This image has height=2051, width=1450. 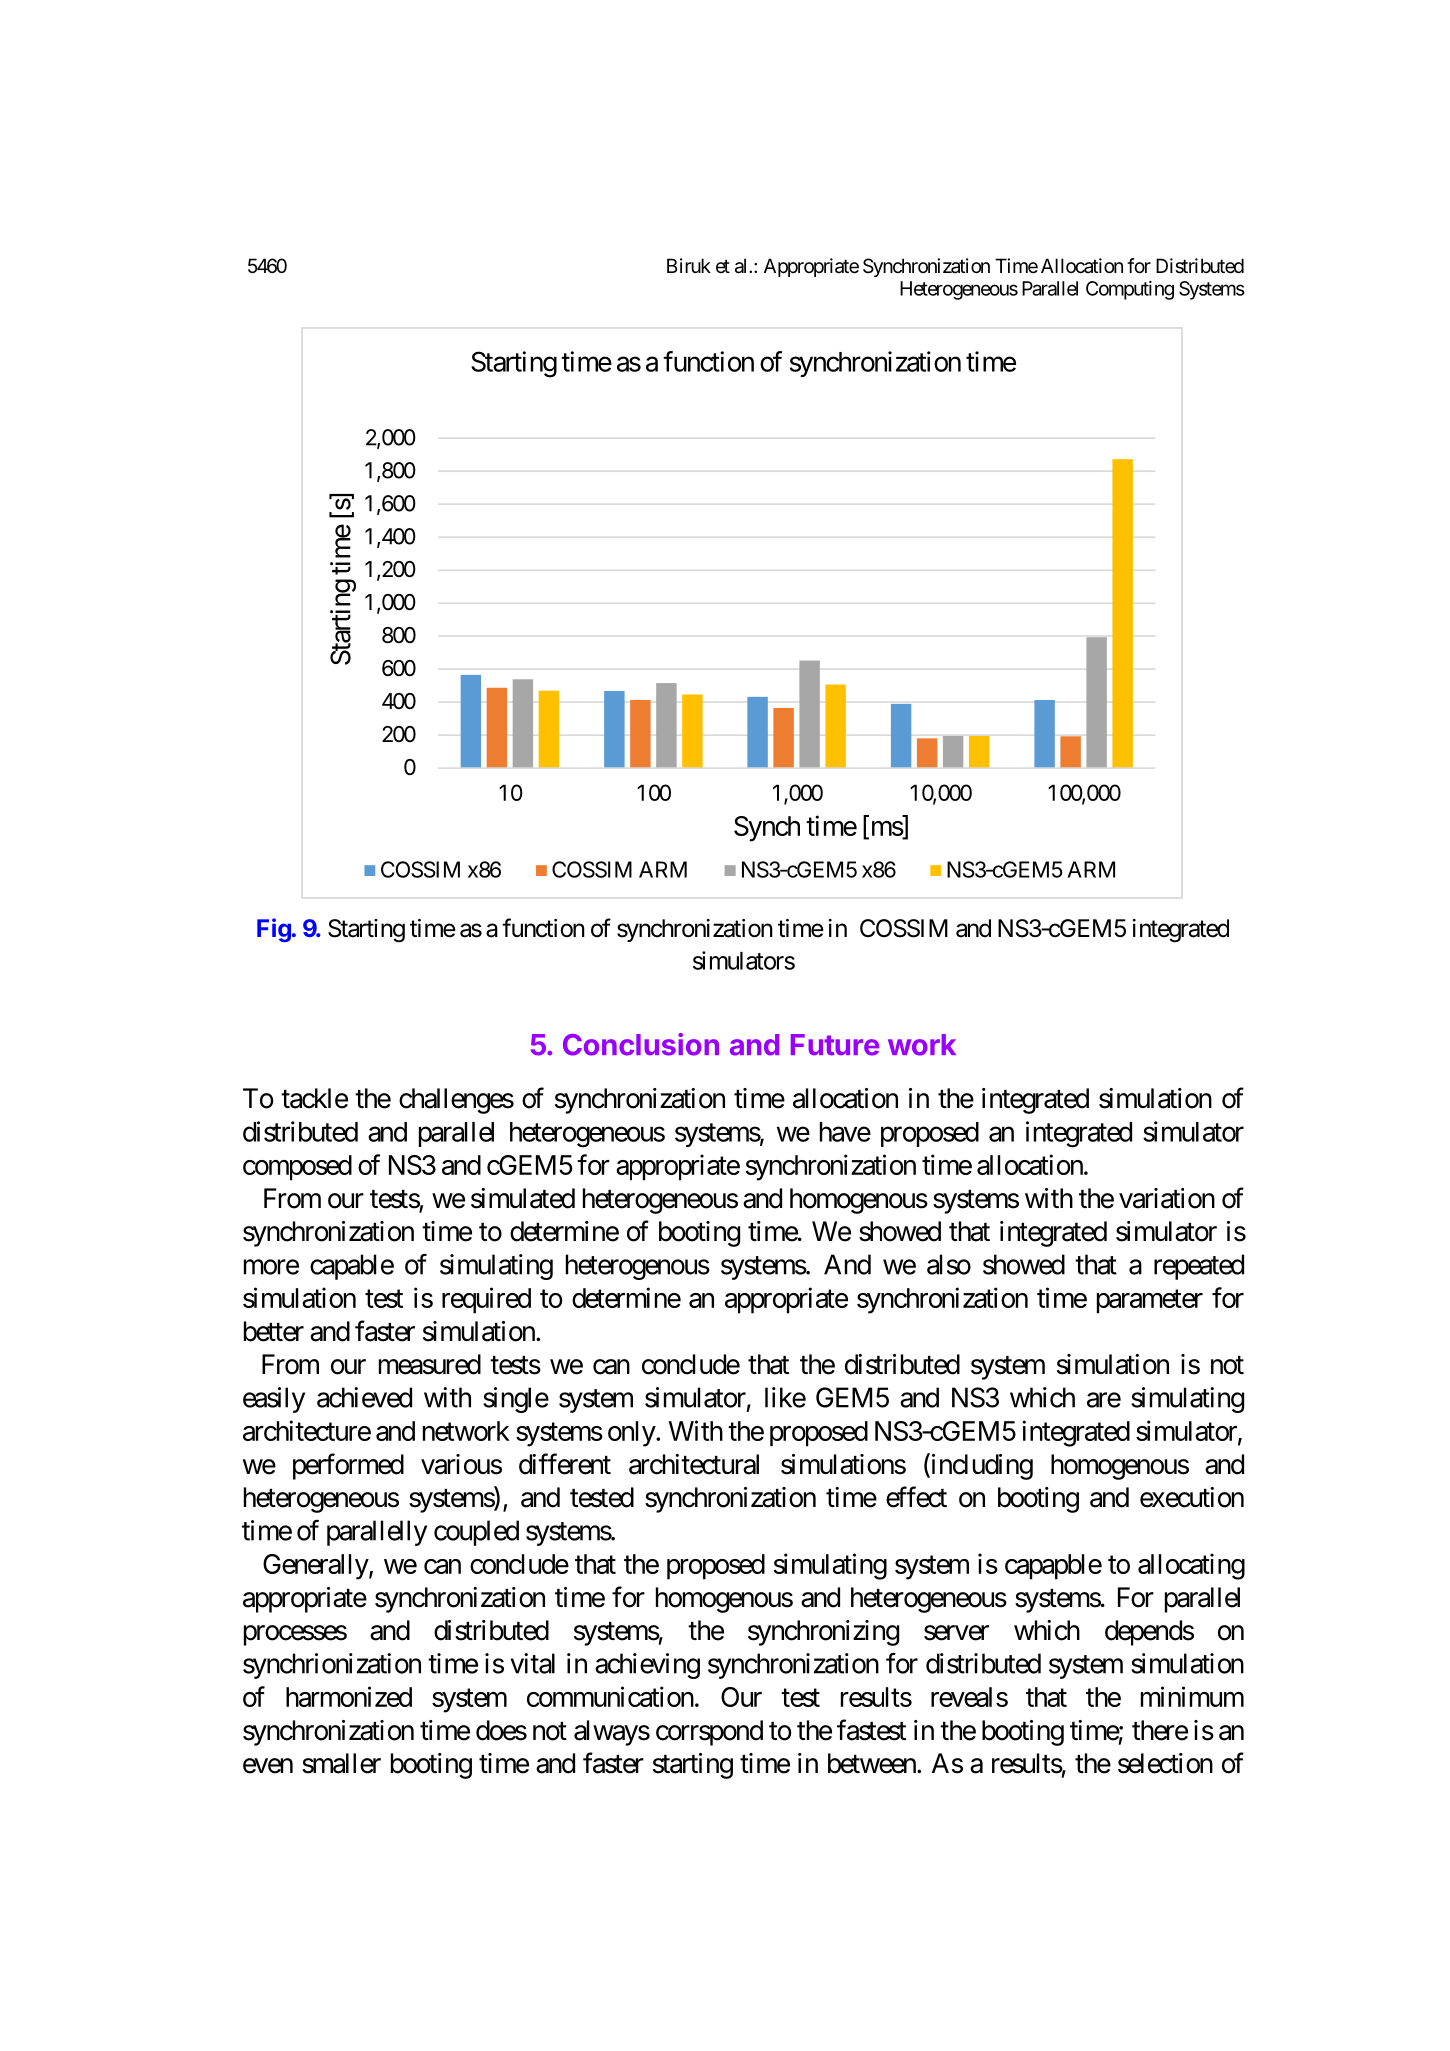 I want to click on parameter, so click(x=1150, y=1302).
